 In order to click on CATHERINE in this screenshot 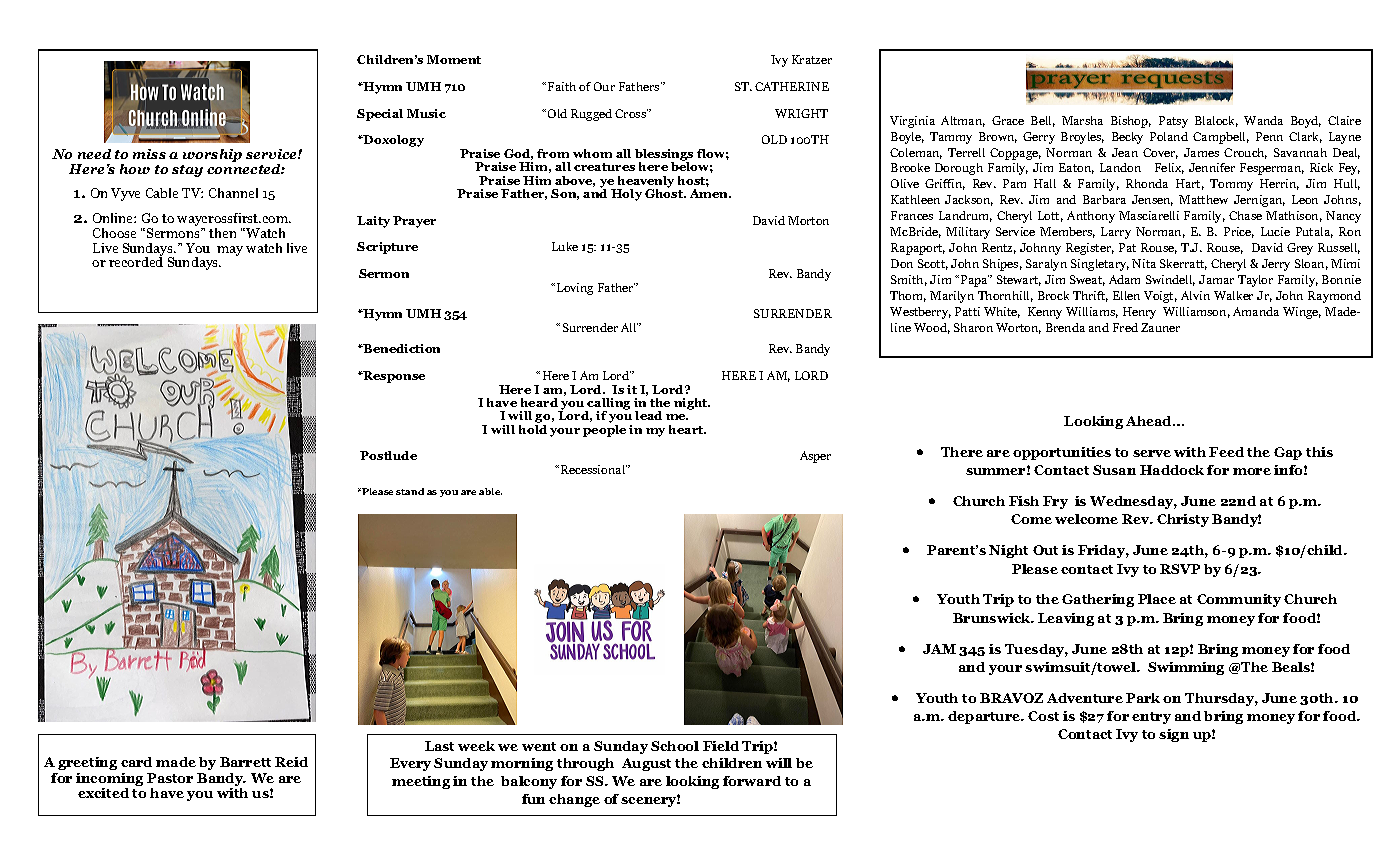, I will do `click(792, 86)`.
